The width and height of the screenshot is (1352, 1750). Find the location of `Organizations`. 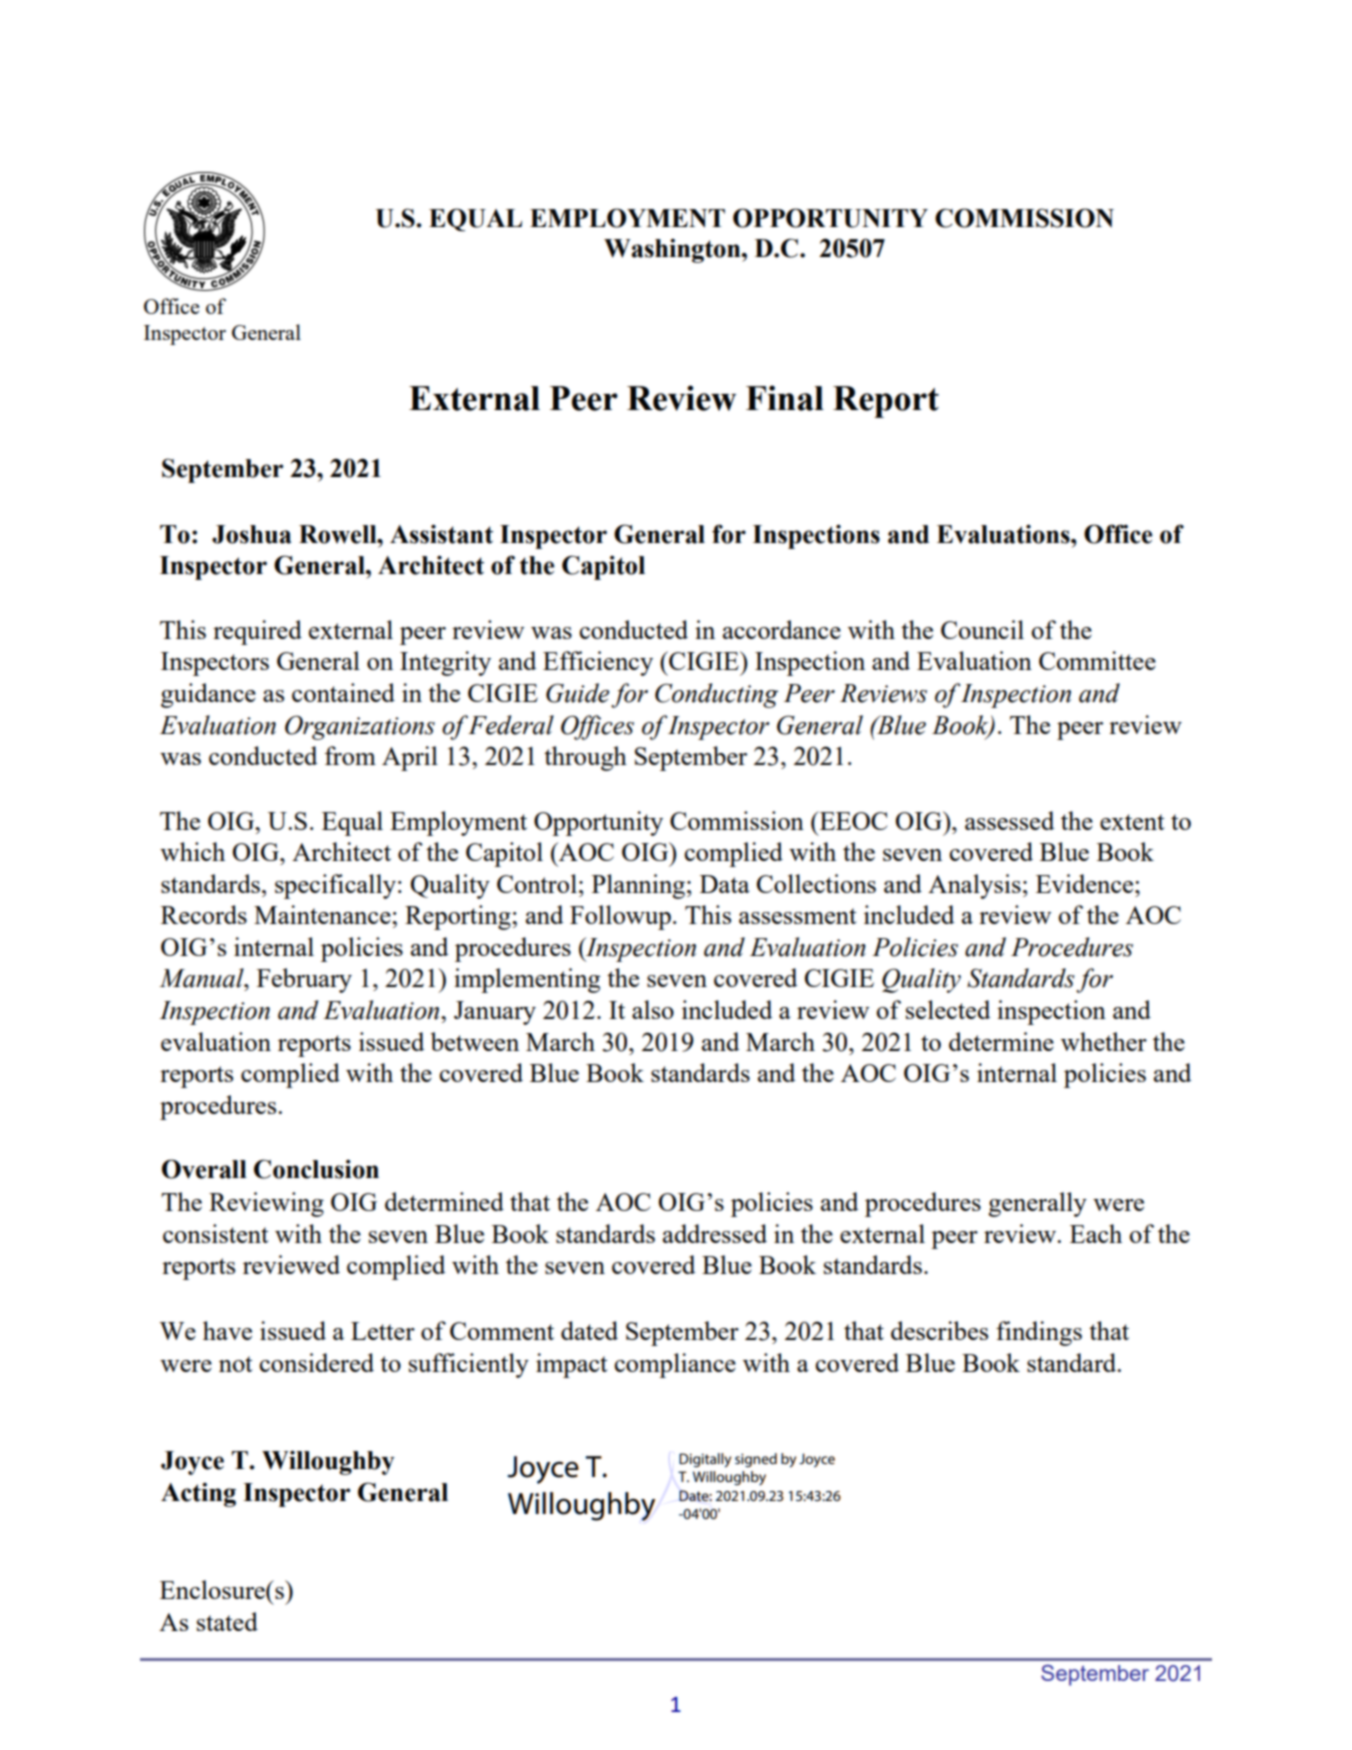

Organizations is located at coordinates (360, 727).
